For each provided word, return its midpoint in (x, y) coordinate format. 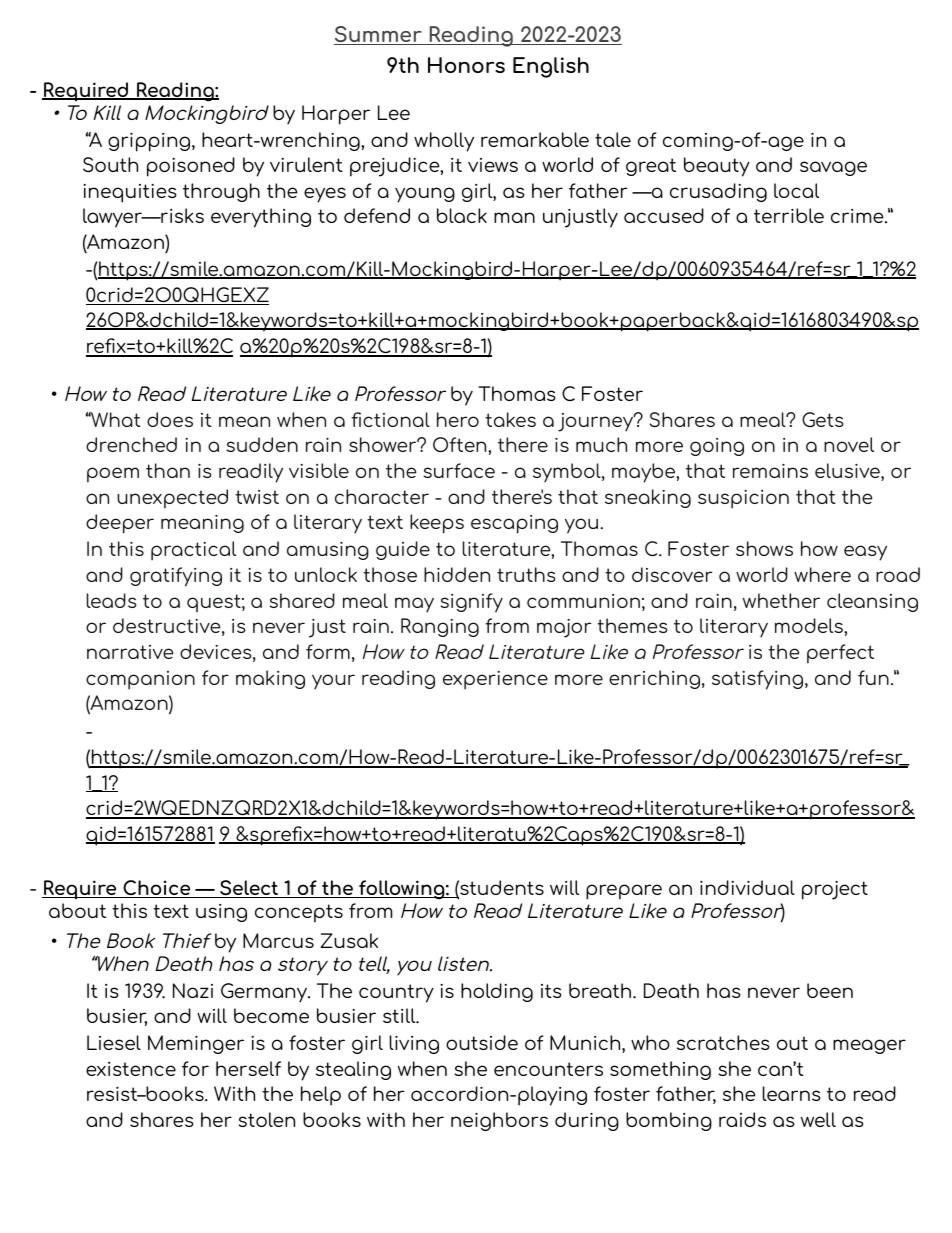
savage (833, 168)
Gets (823, 419)
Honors (466, 65)
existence (131, 1069)
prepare (624, 892)
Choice (157, 889)
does (170, 419)
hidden (457, 574)
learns (792, 1093)
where (822, 574)
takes (510, 419)
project (835, 890)
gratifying (176, 577)
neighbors (499, 1121)
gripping (150, 142)
